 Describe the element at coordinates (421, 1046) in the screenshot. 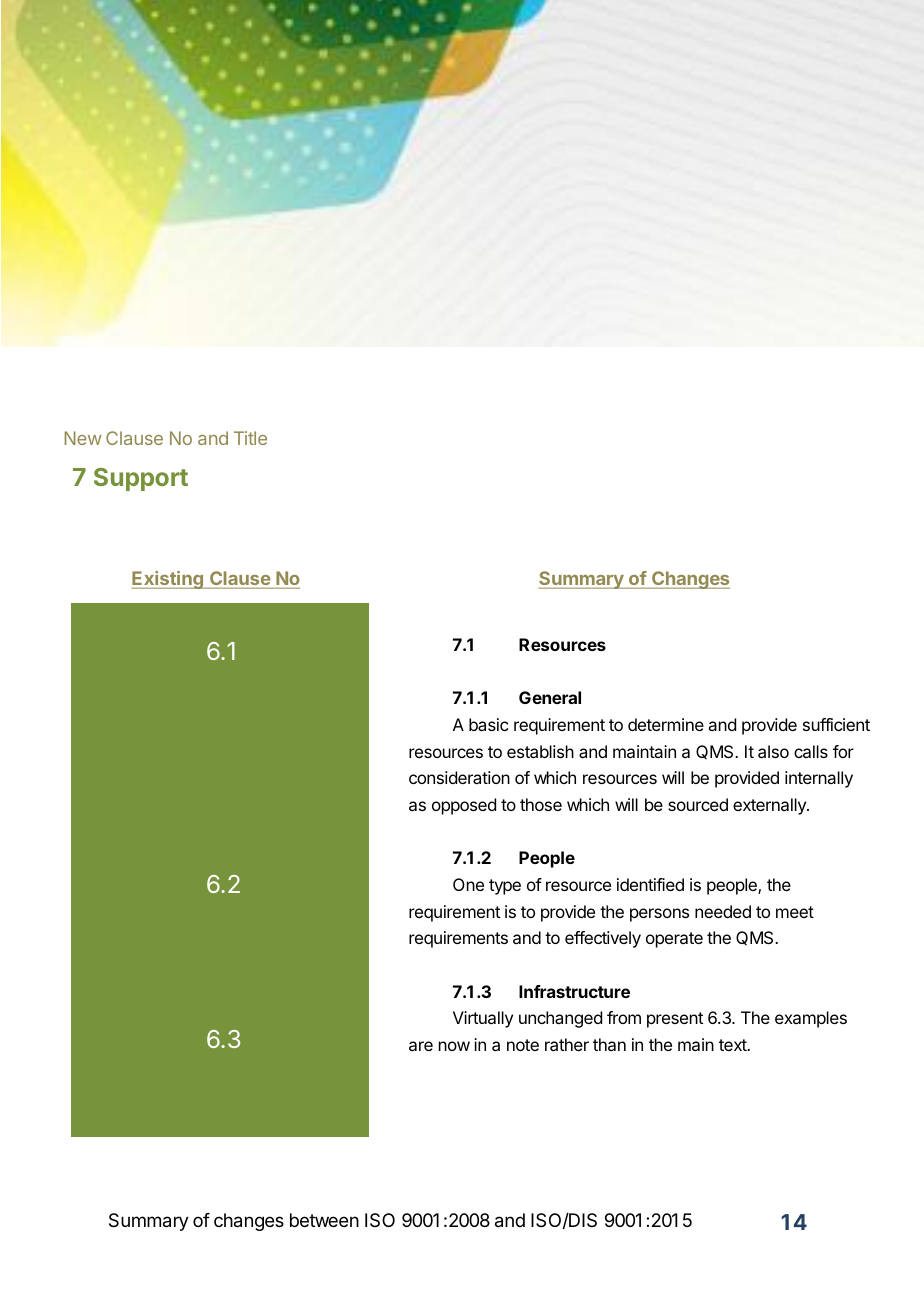

I see `are` at that location.
